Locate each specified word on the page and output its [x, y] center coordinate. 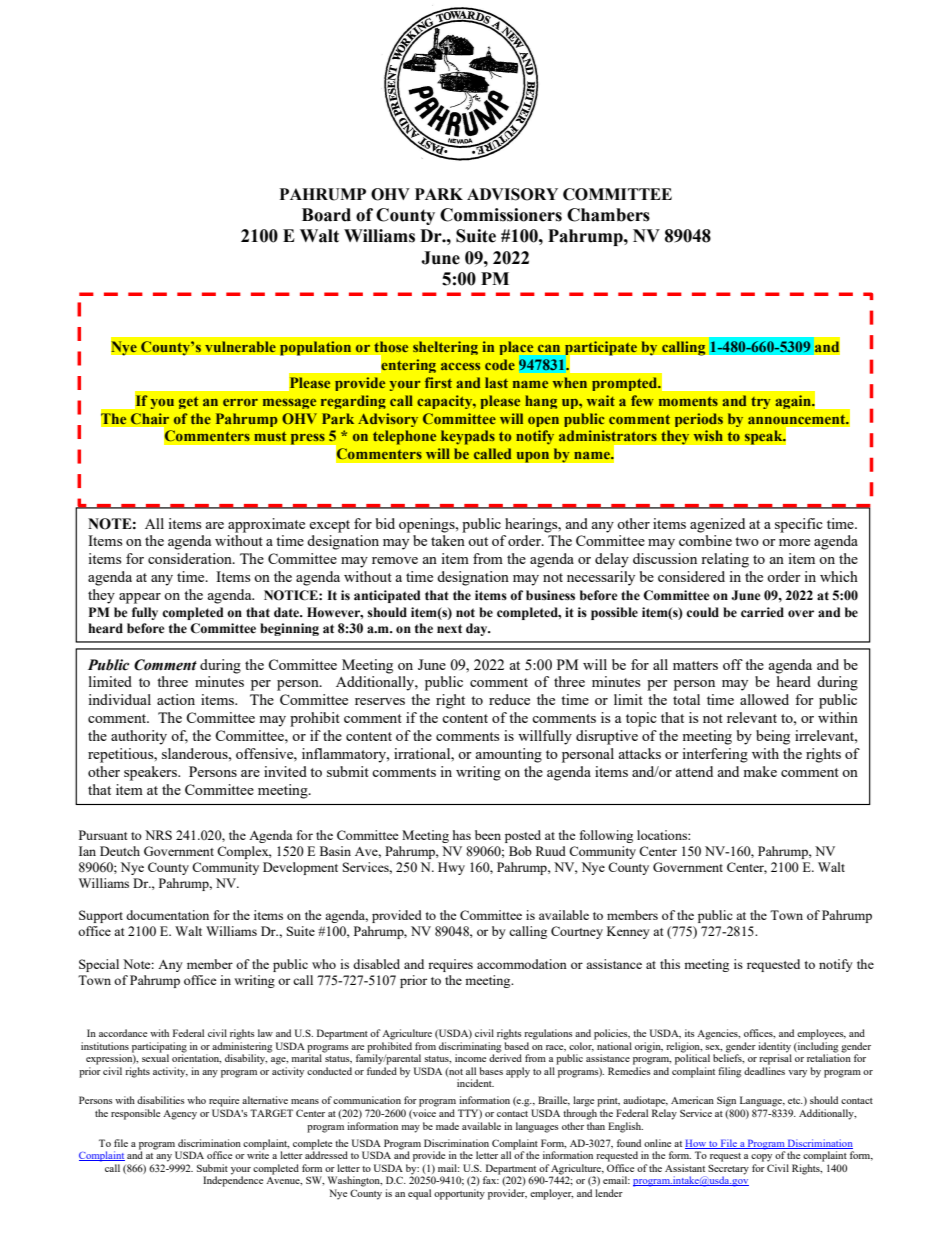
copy [761, 1158]
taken [448, 540]
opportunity [459, 1194]
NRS [158, 835]
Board [326, 215]
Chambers [608, 215]
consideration [191, 558]
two [747, 541]
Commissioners [501, 215]
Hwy [451, 868]
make [760, 771]
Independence [233, 1180]
